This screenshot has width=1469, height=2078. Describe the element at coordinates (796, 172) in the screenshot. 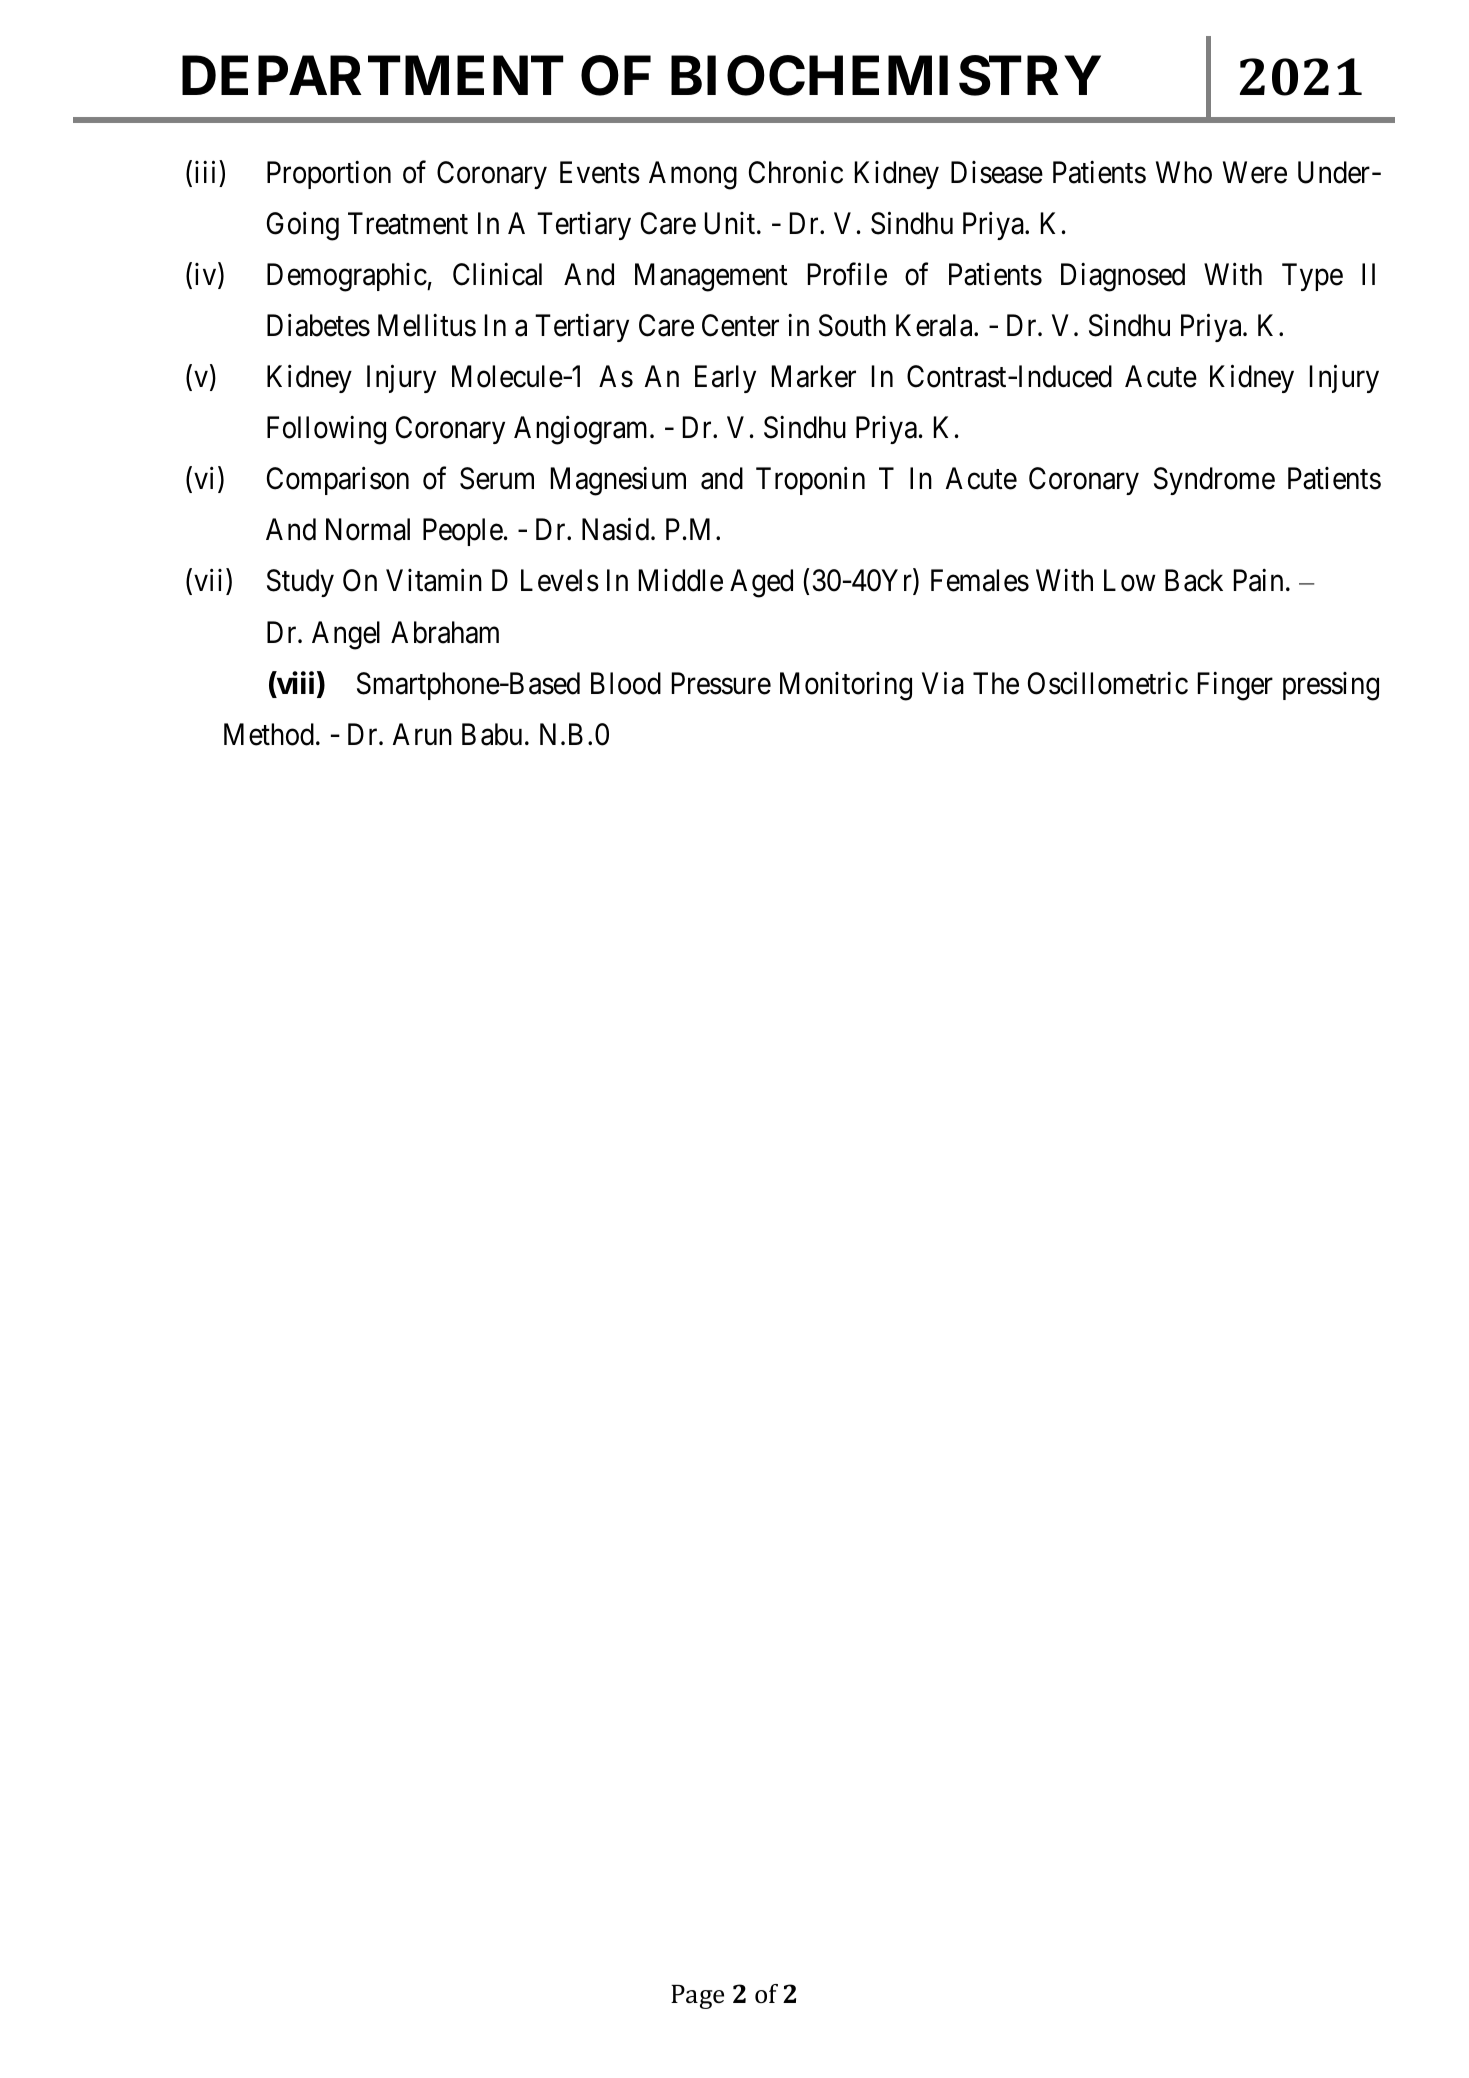

I see `Chronic` at that location.
